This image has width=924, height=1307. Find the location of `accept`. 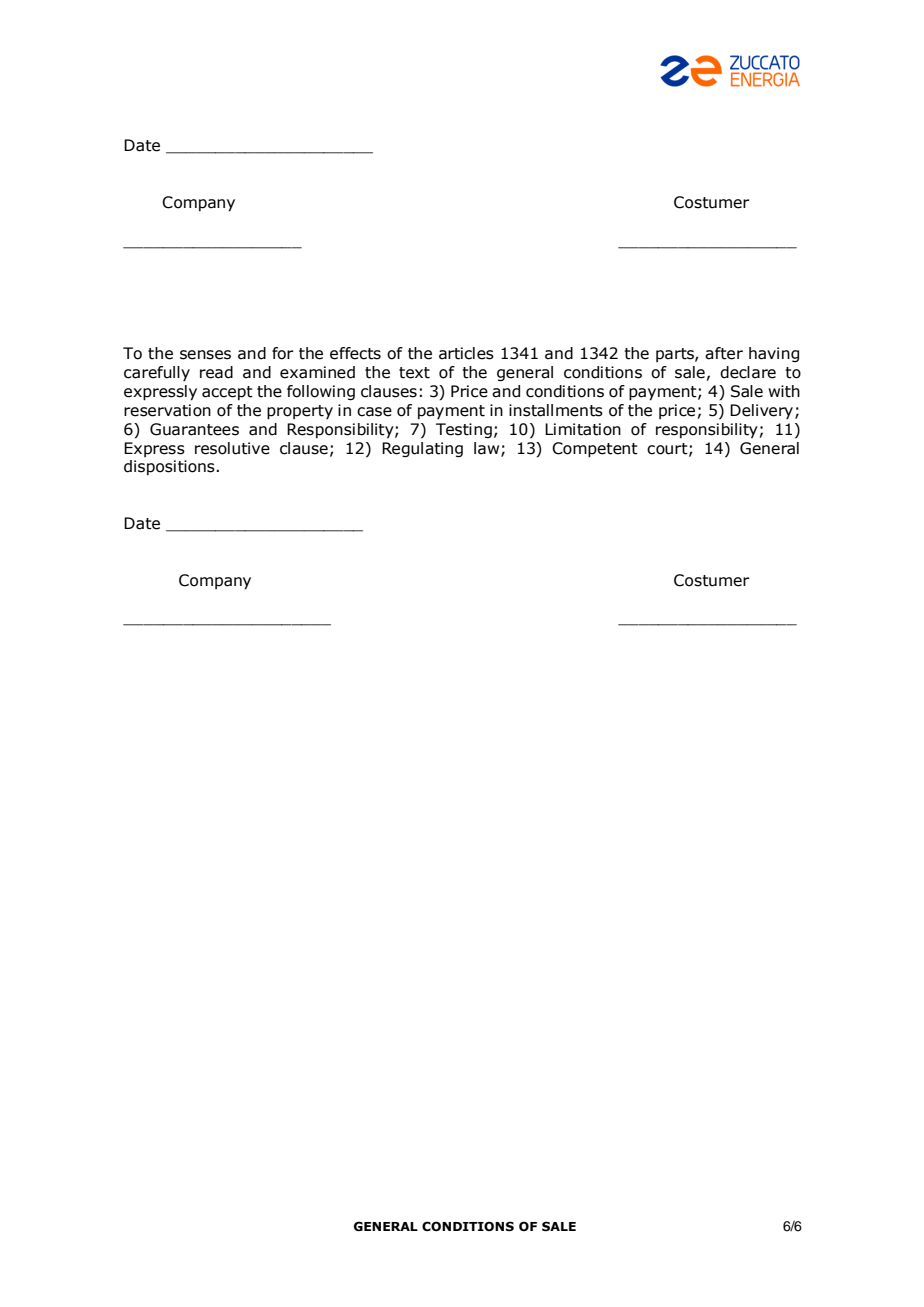

accept is located at coordinates (227, 393).
